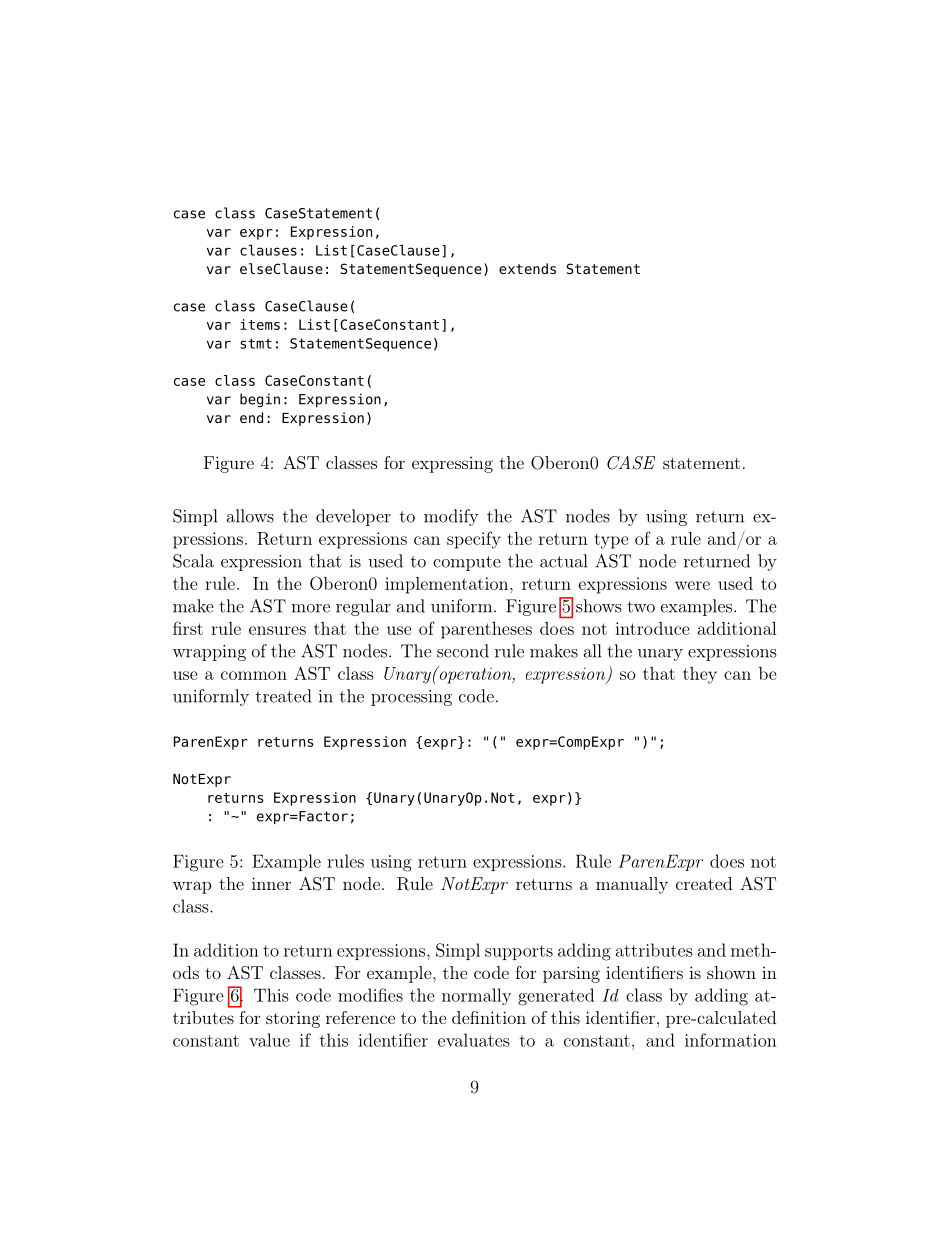 This page has width=952, height=1233. Describe the element at coordinates (250, 516) in the page. I see `allows` at that location.
